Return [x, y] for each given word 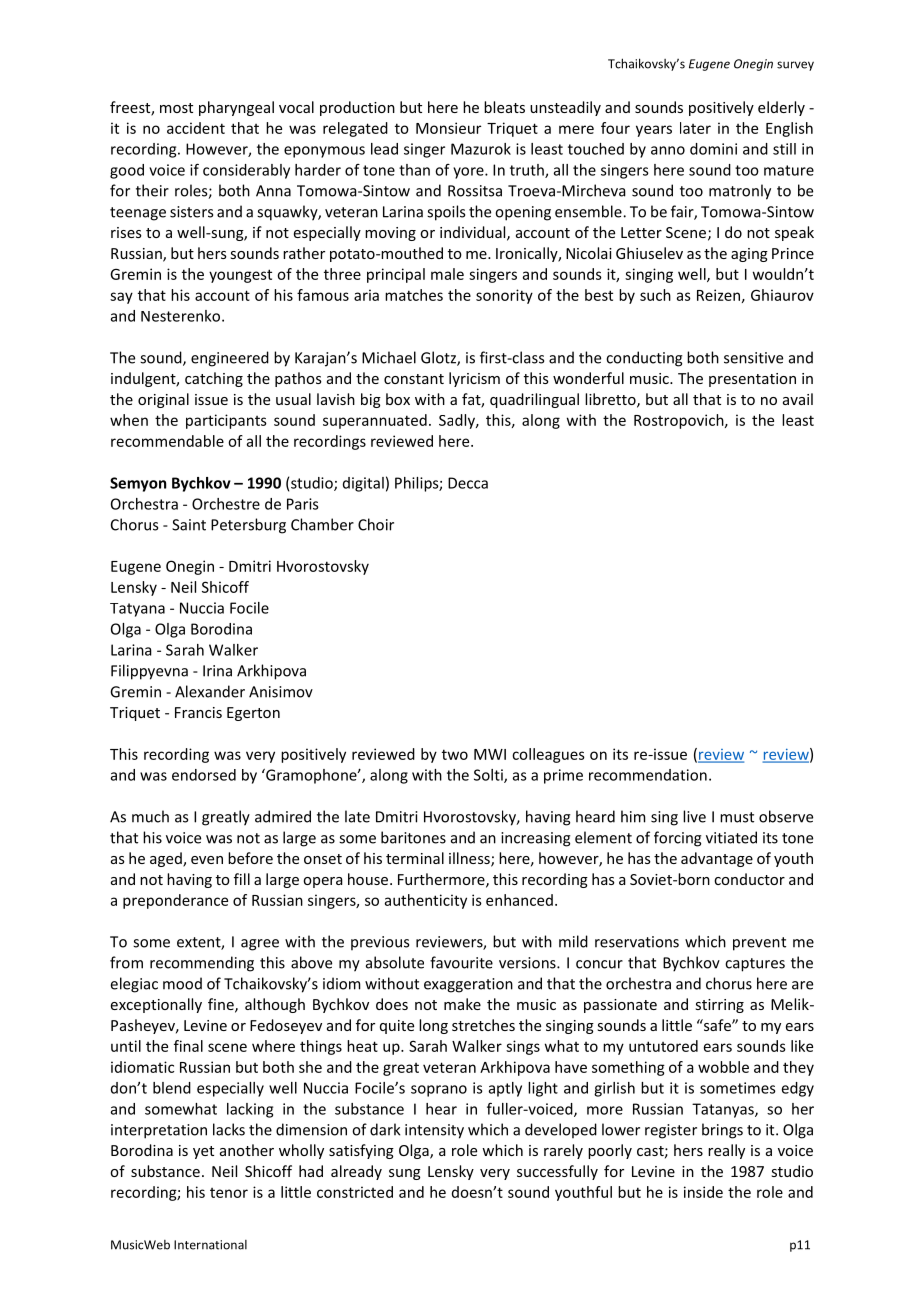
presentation [752, 380]
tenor [229, 1193]
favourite [461, 962]
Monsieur [448, 128]
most [176, 108]
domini [713, 149]
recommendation [648, 775]
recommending [202, 964]
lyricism [474, 379]
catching [214, 379]
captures [755, 965]
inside [703, 1192]
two [455, 754]
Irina [217, 671]
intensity [434, 1131]
